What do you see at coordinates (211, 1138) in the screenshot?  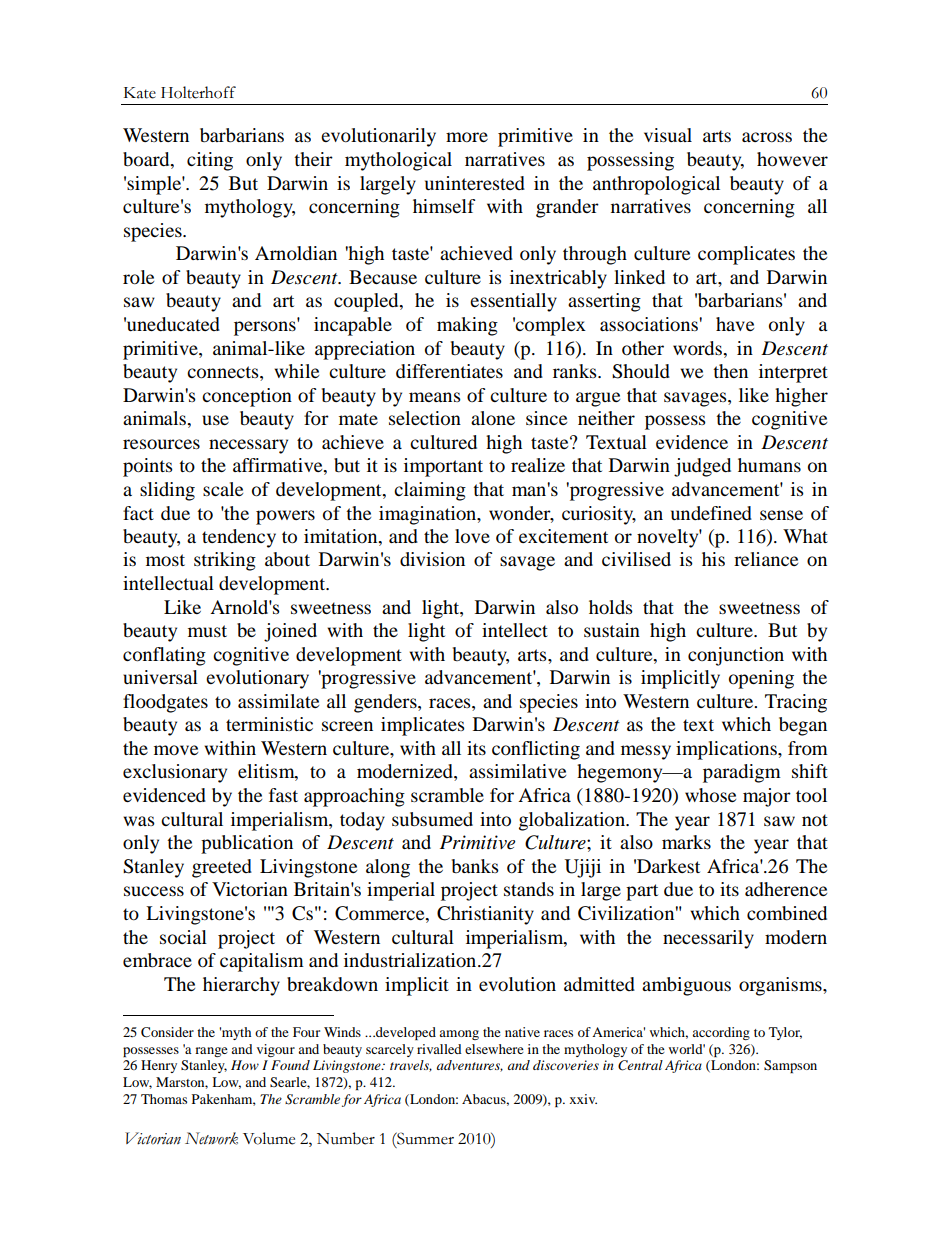 I see `Network` at bounding box center [211, 1138].
